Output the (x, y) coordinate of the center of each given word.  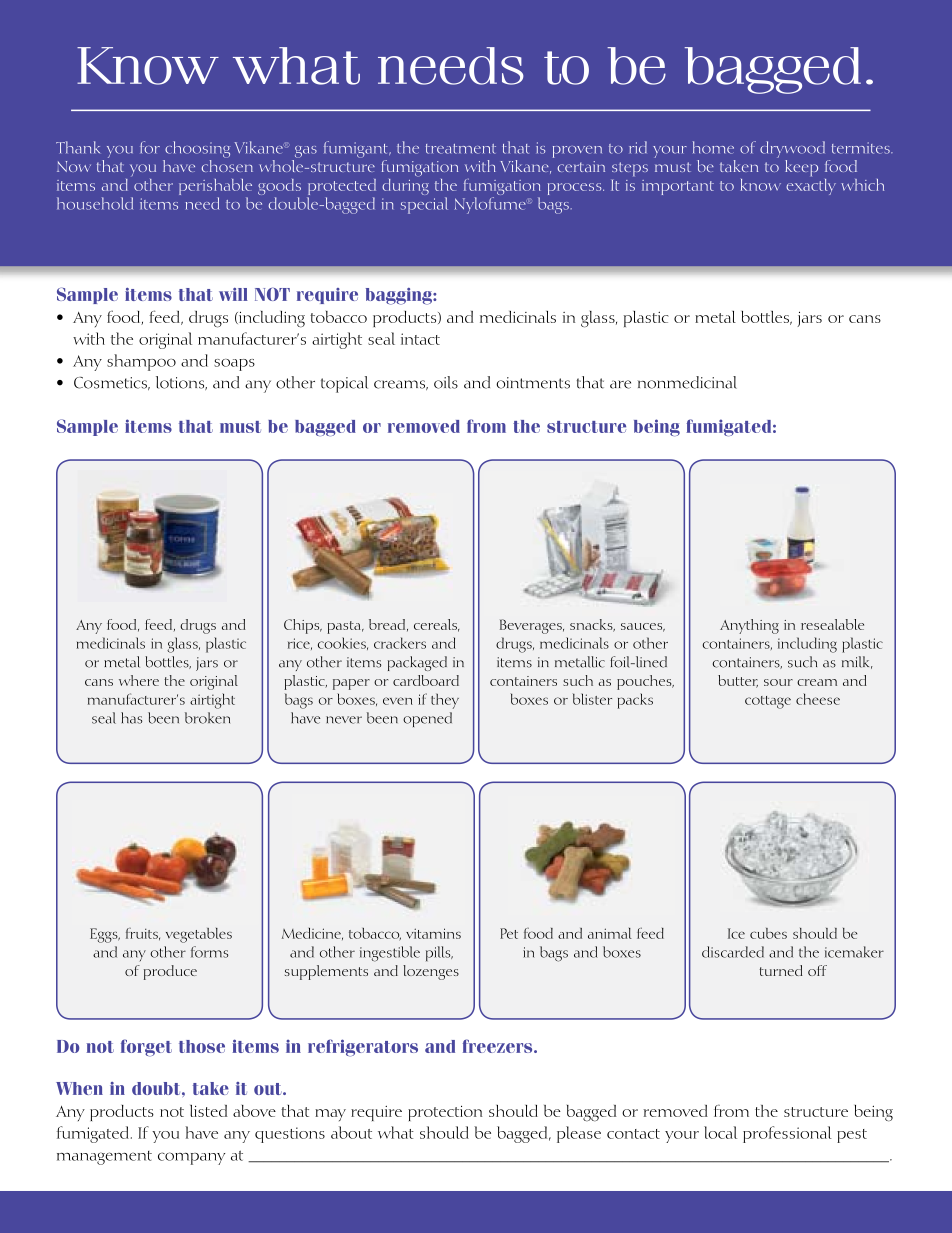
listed (209, 1111)
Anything (749, 626)
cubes (768, 933)
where (139, 680)
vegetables (199, 935)
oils (446, 382)
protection (445, 1113)
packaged (417, 663)
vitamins (433, 933)
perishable (215, 188)
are (620, 384)
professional (787, 1134)
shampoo (141, 362)
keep (801, 168)
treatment (461, 149)
